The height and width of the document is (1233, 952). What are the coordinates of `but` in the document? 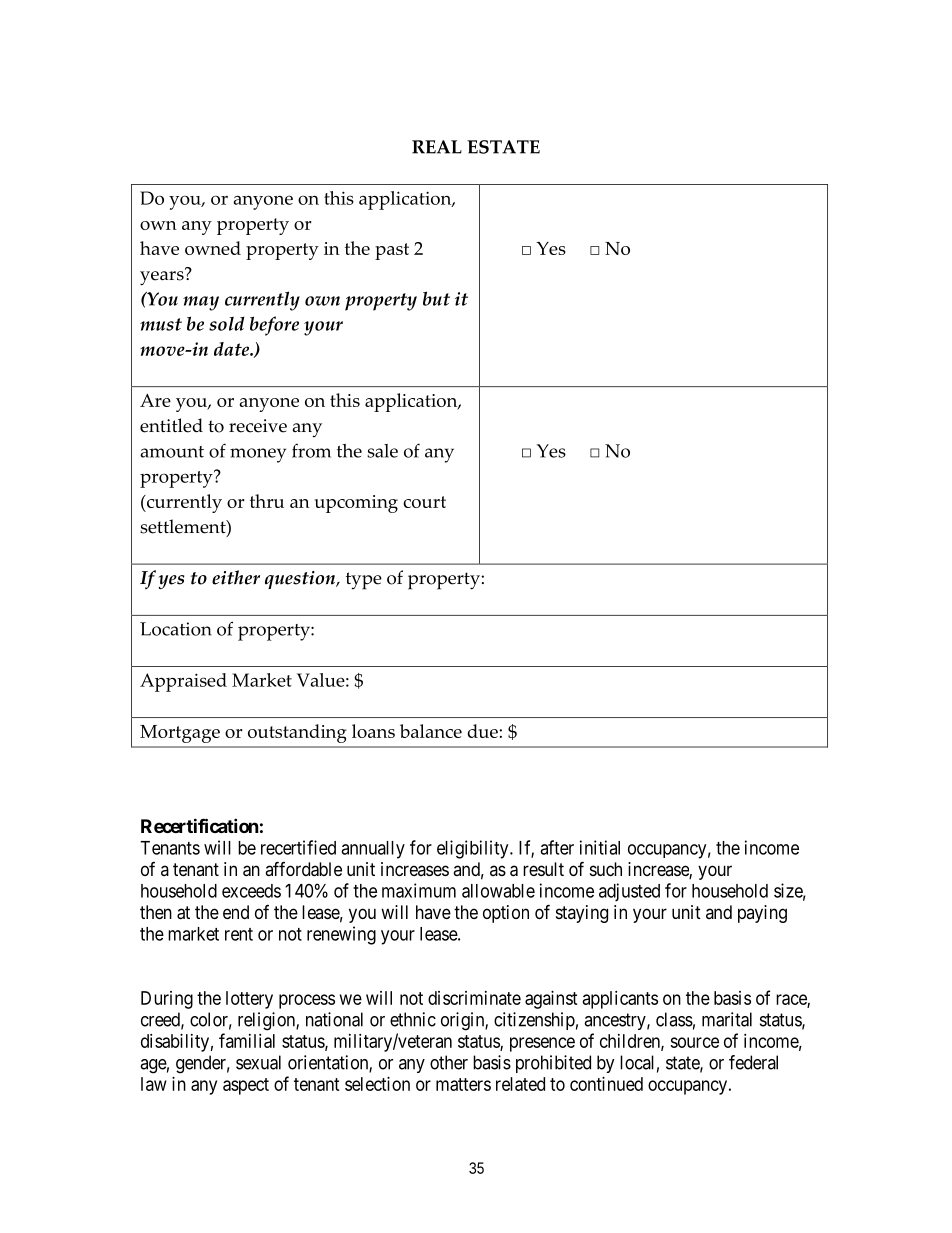 It's located at (436, 298).
